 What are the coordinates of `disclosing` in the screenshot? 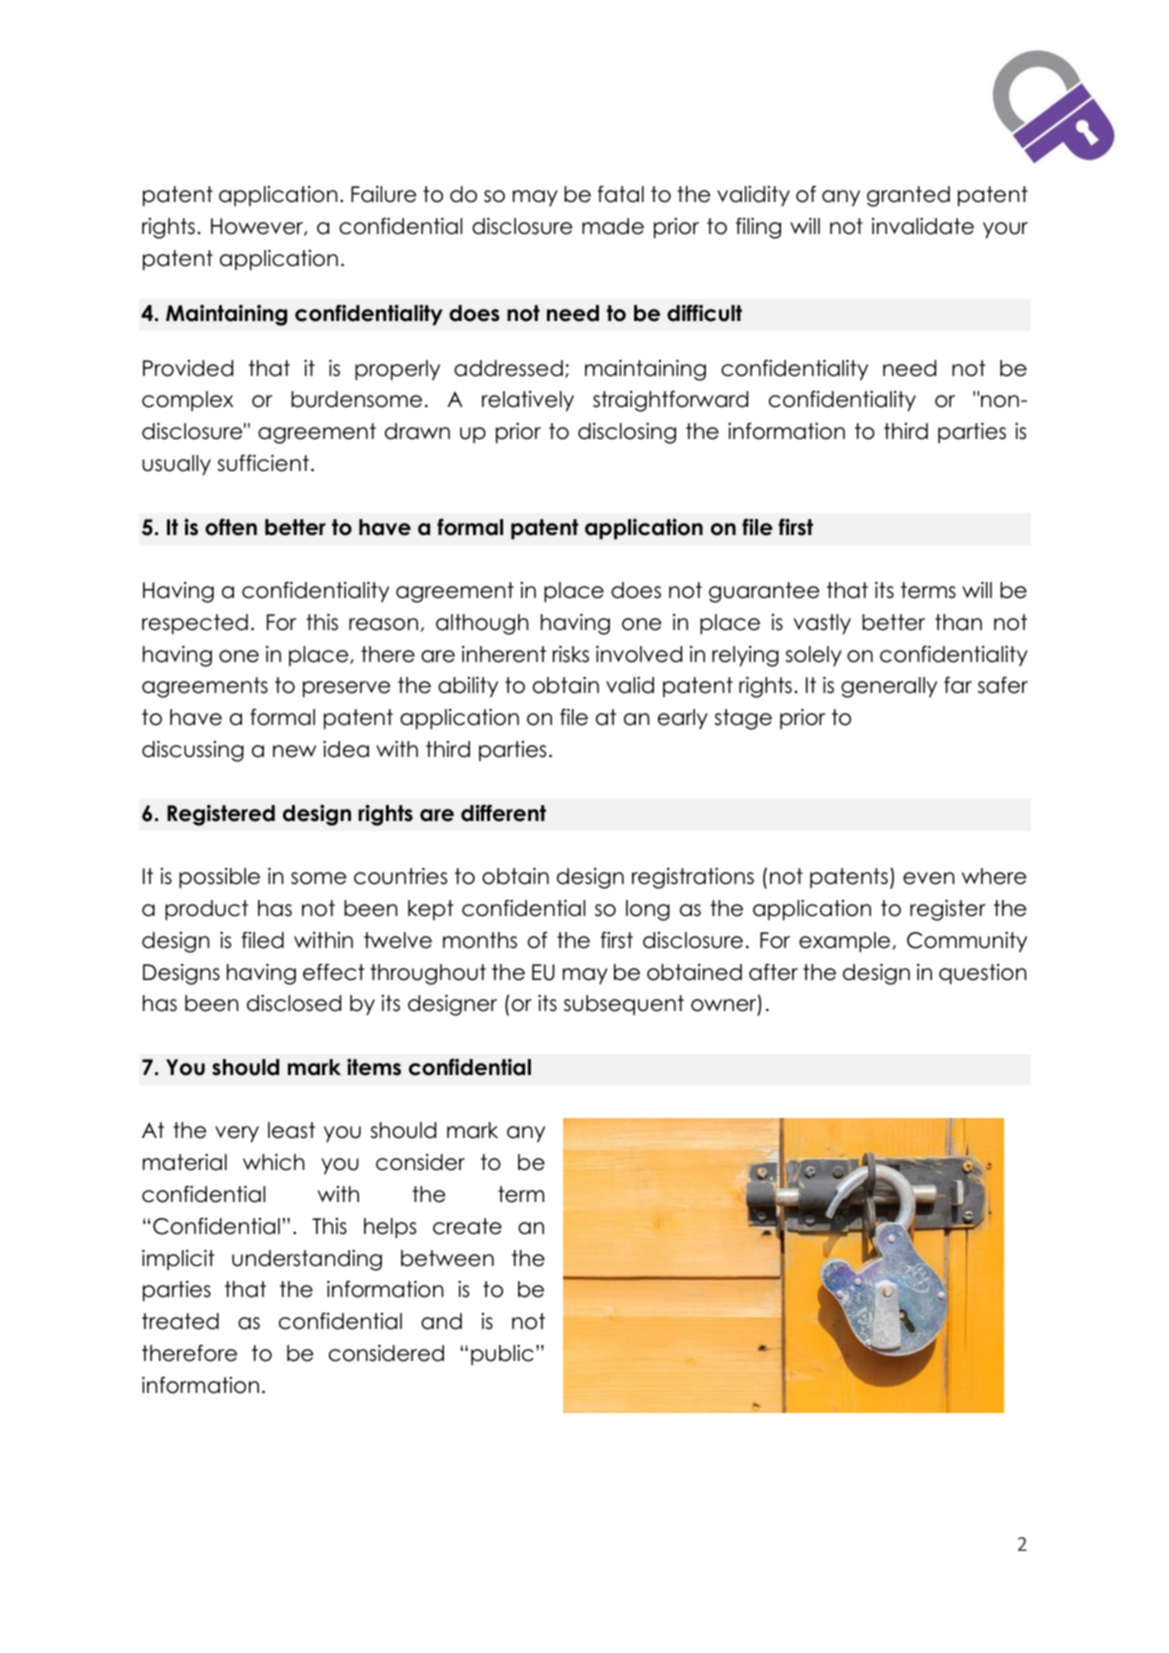 It's located at (627, 433).
